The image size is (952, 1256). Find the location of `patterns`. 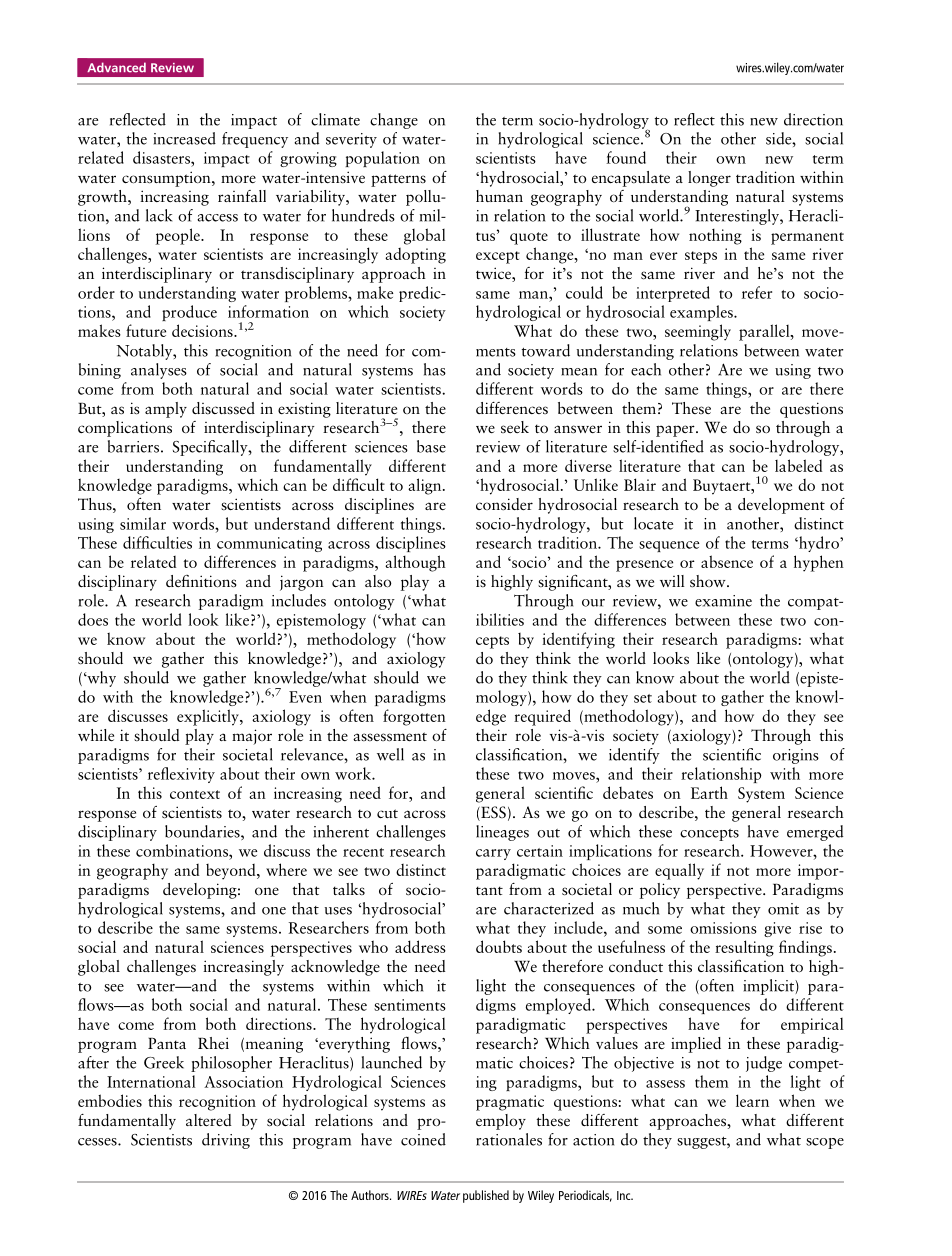

patterns is located at coordinates (398, 180).
